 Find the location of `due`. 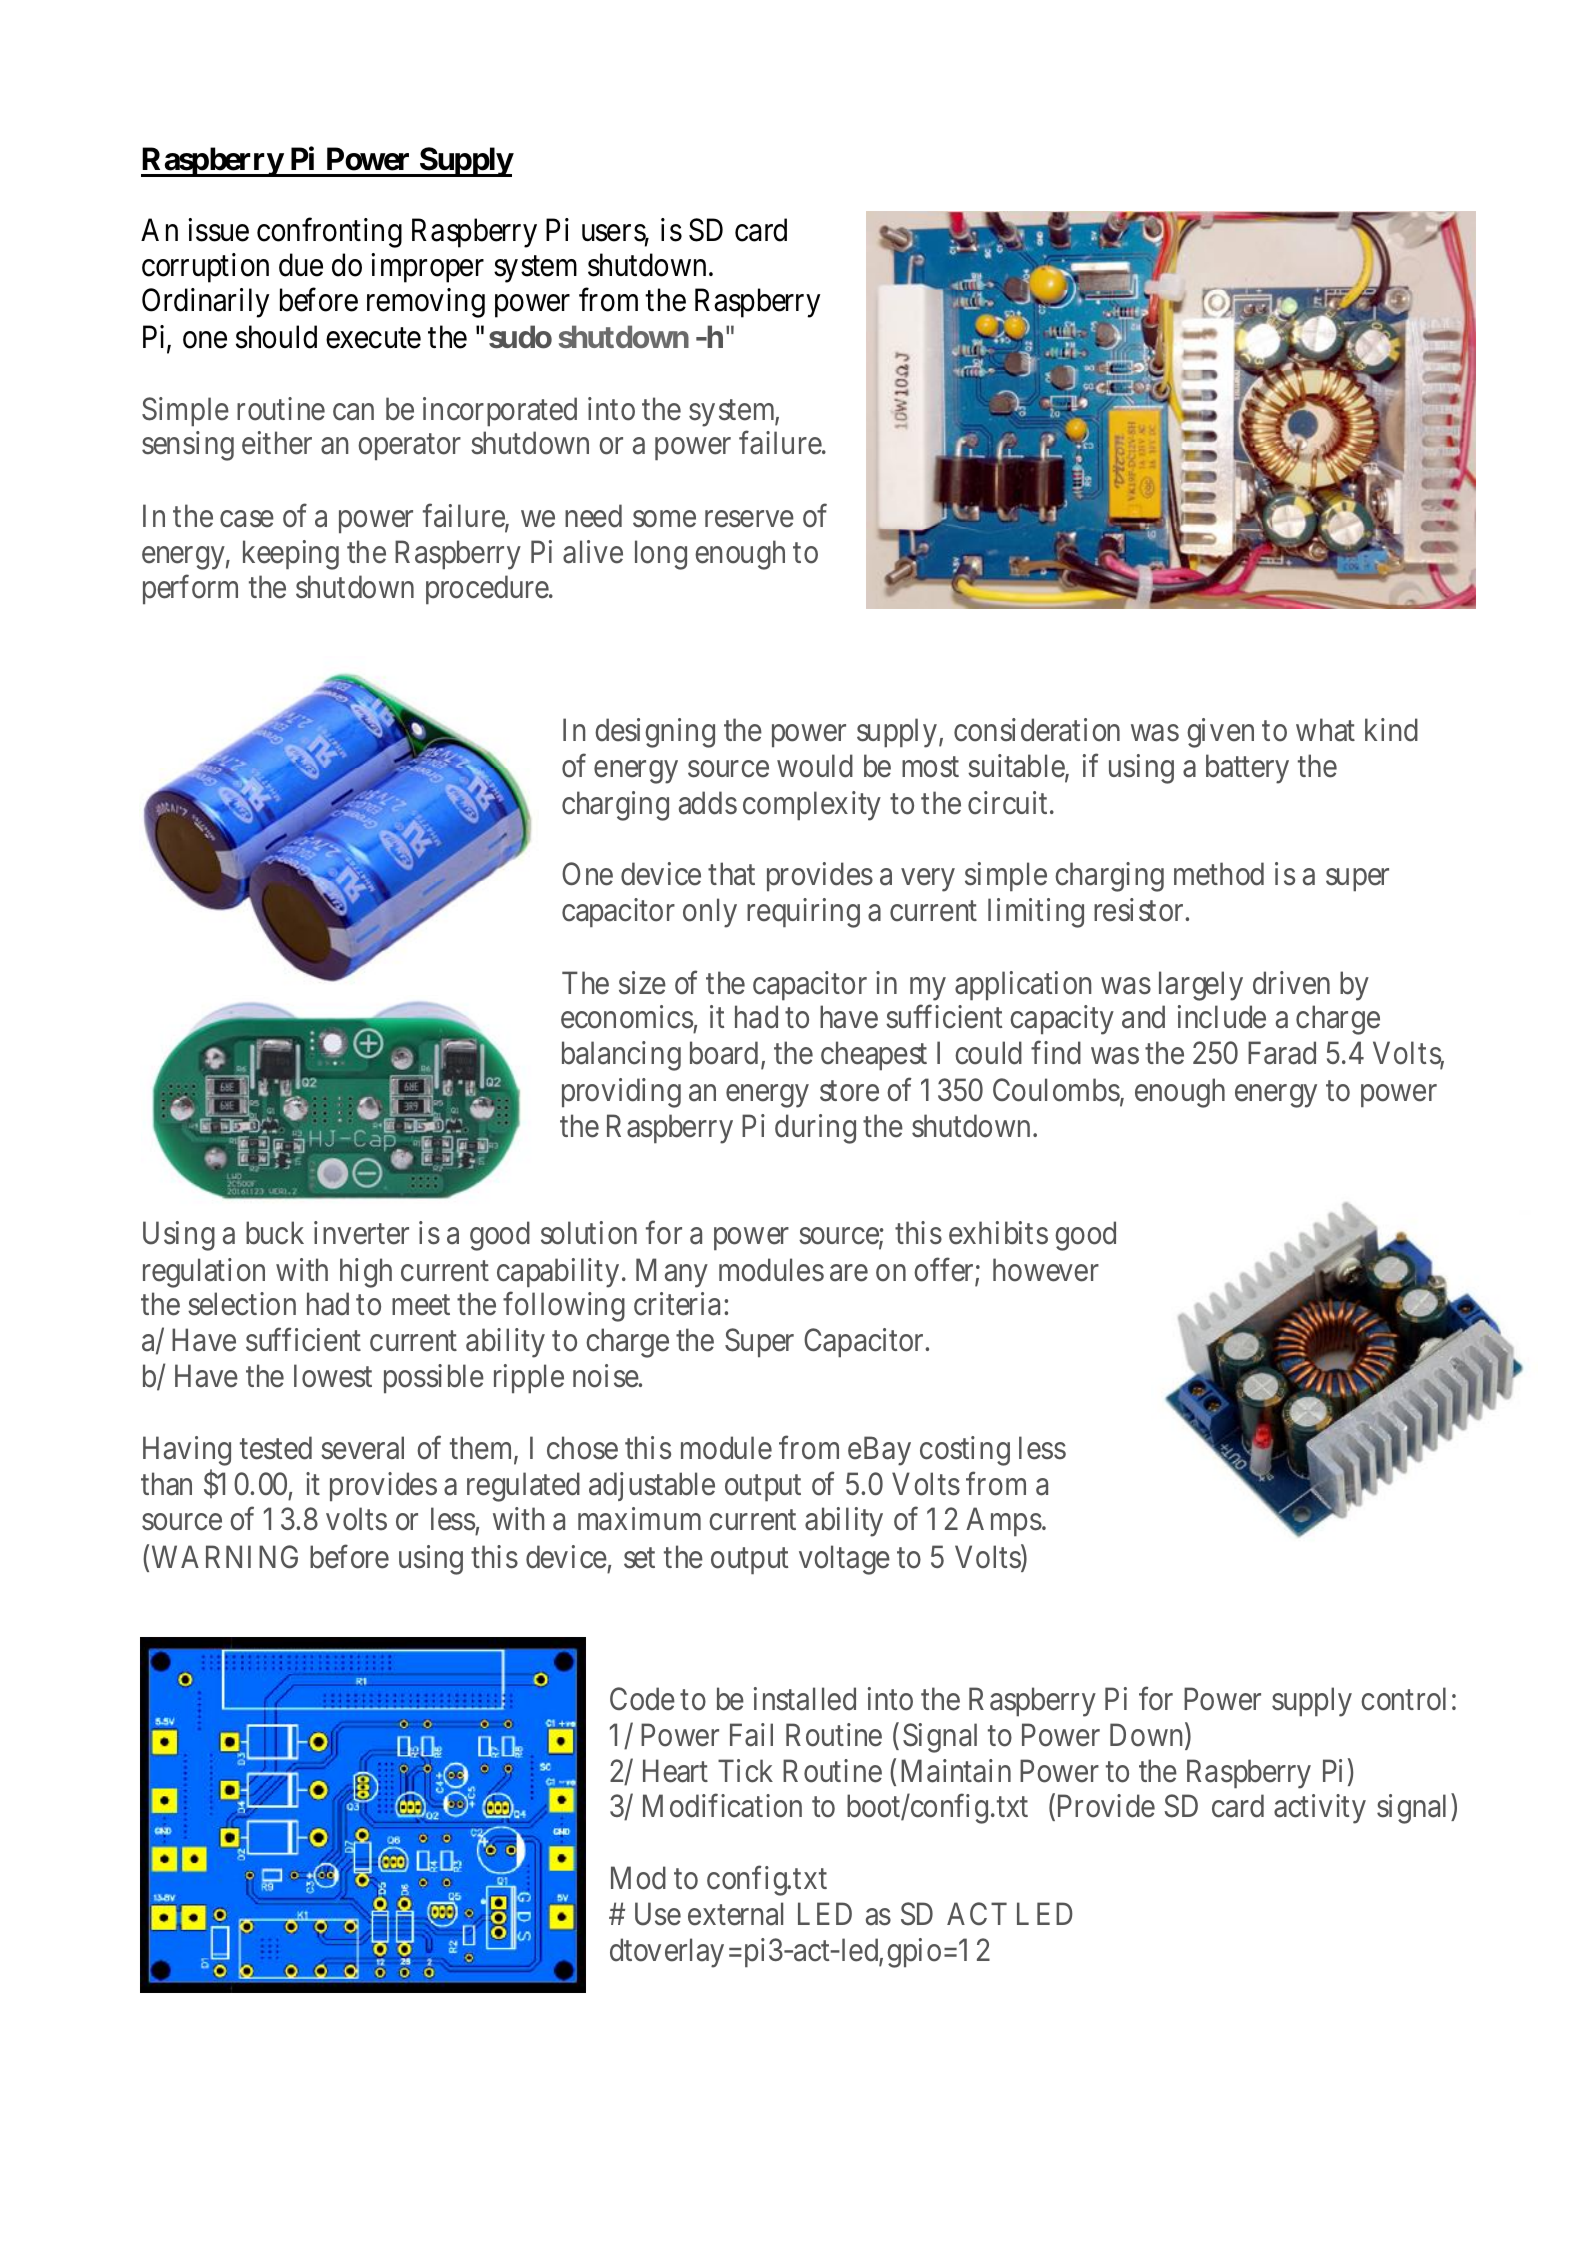

due is located at coordinates (301, 265).
